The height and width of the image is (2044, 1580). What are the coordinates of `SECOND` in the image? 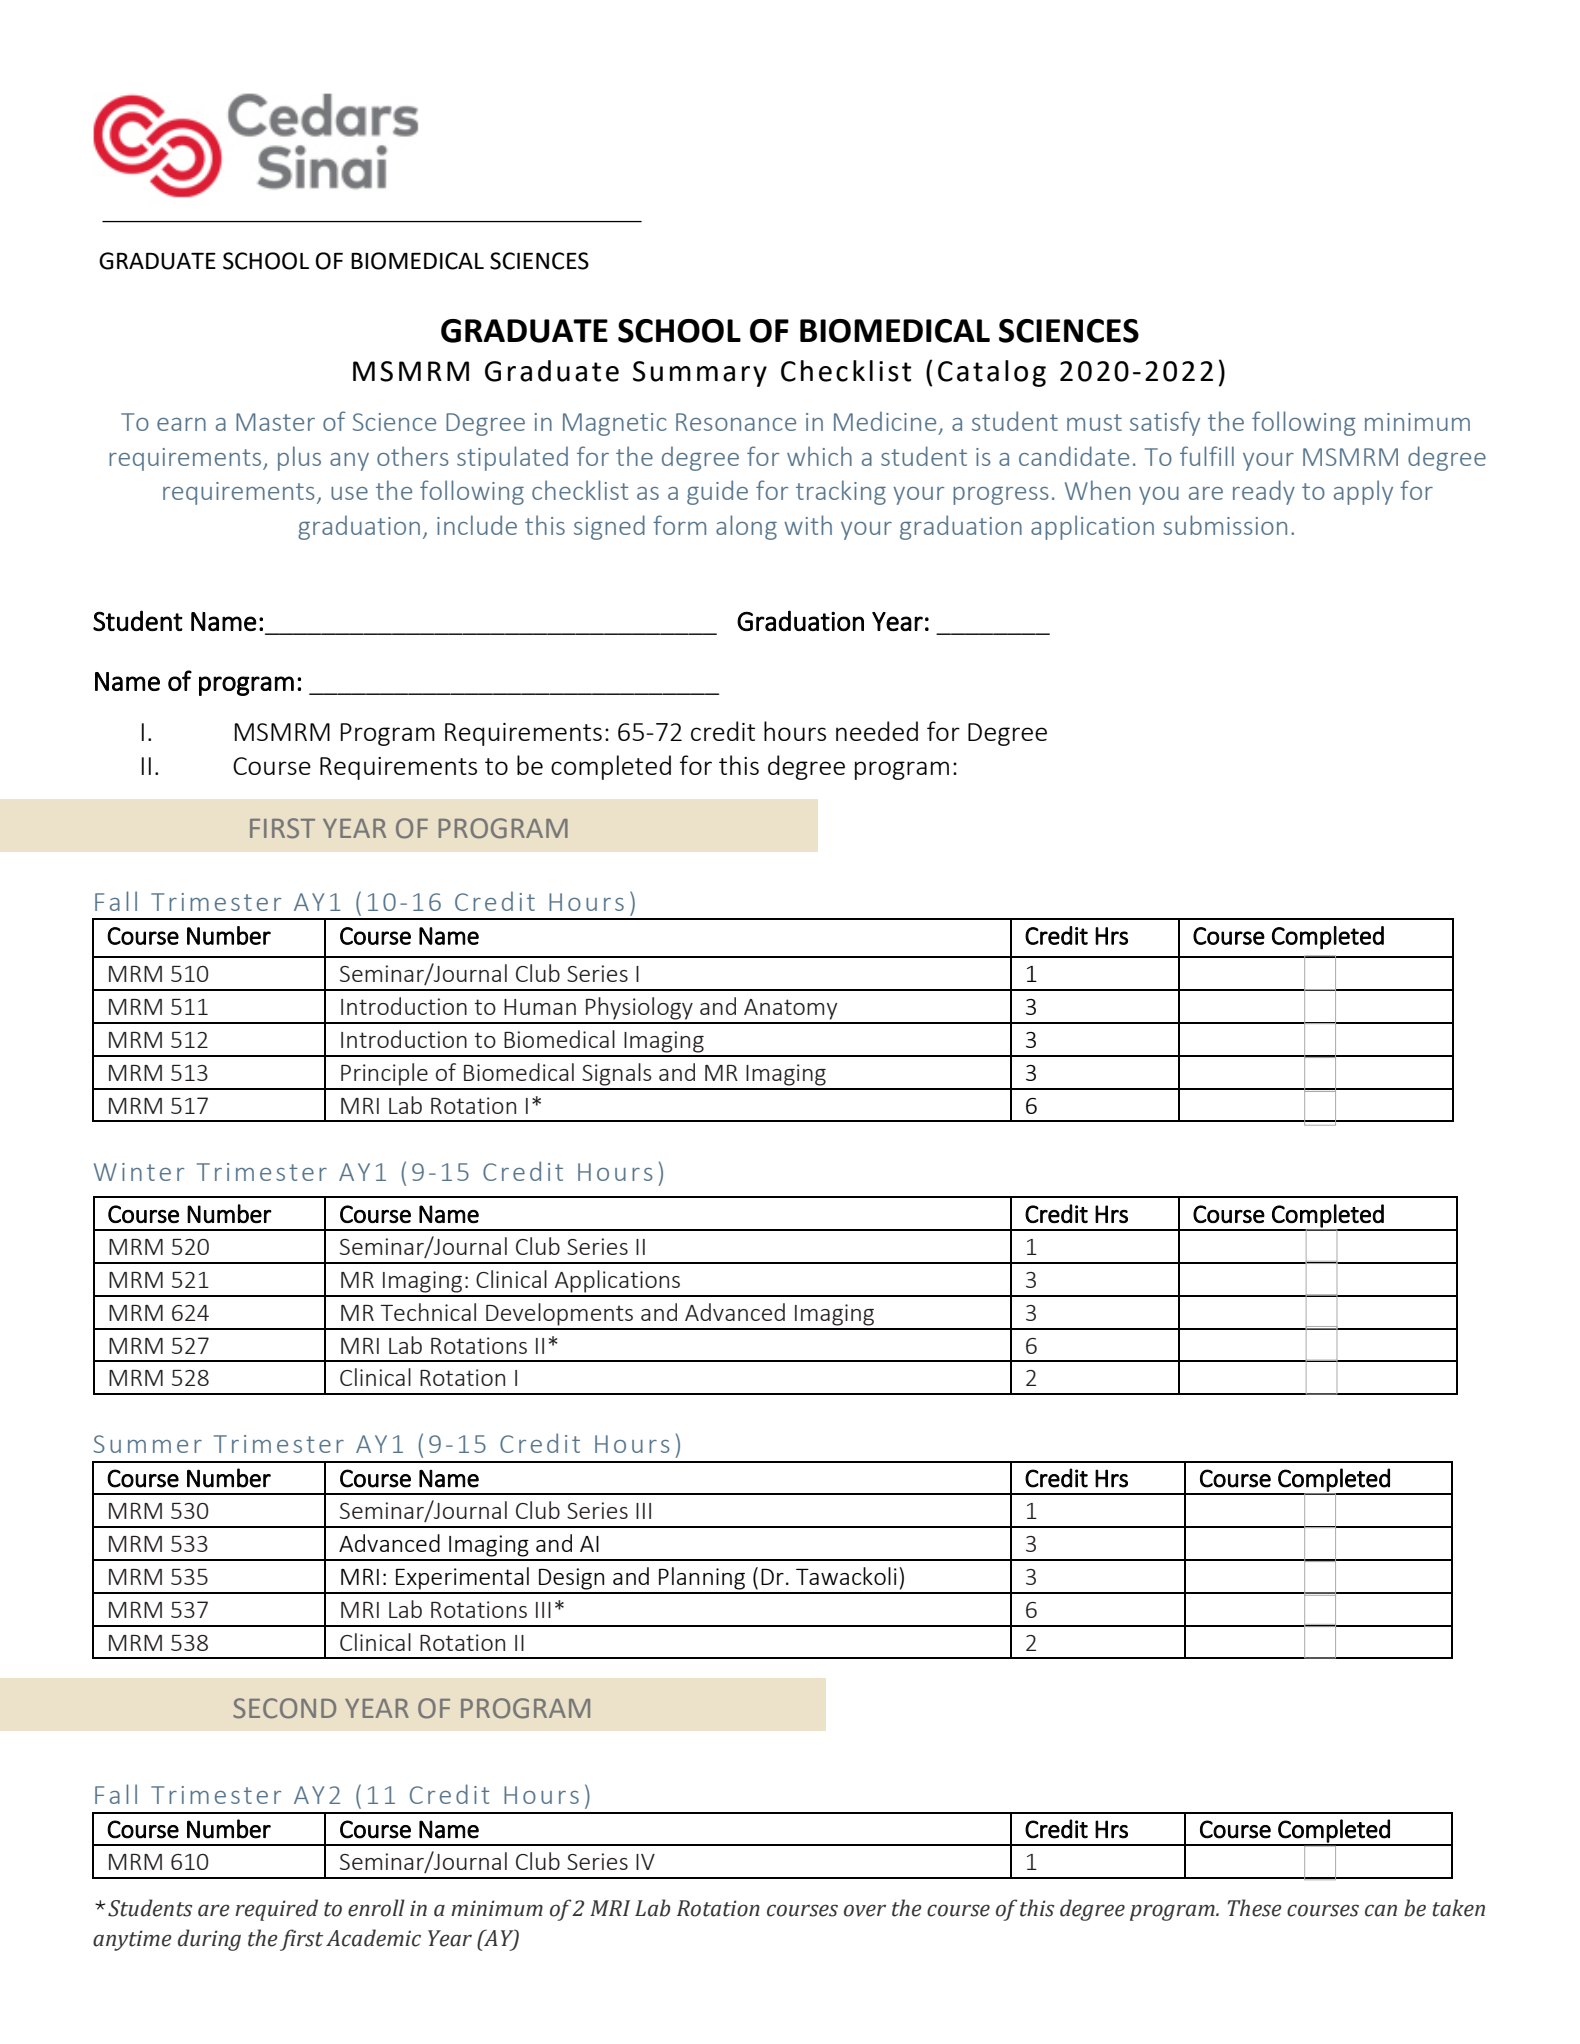 It's located at (284, 1708).
